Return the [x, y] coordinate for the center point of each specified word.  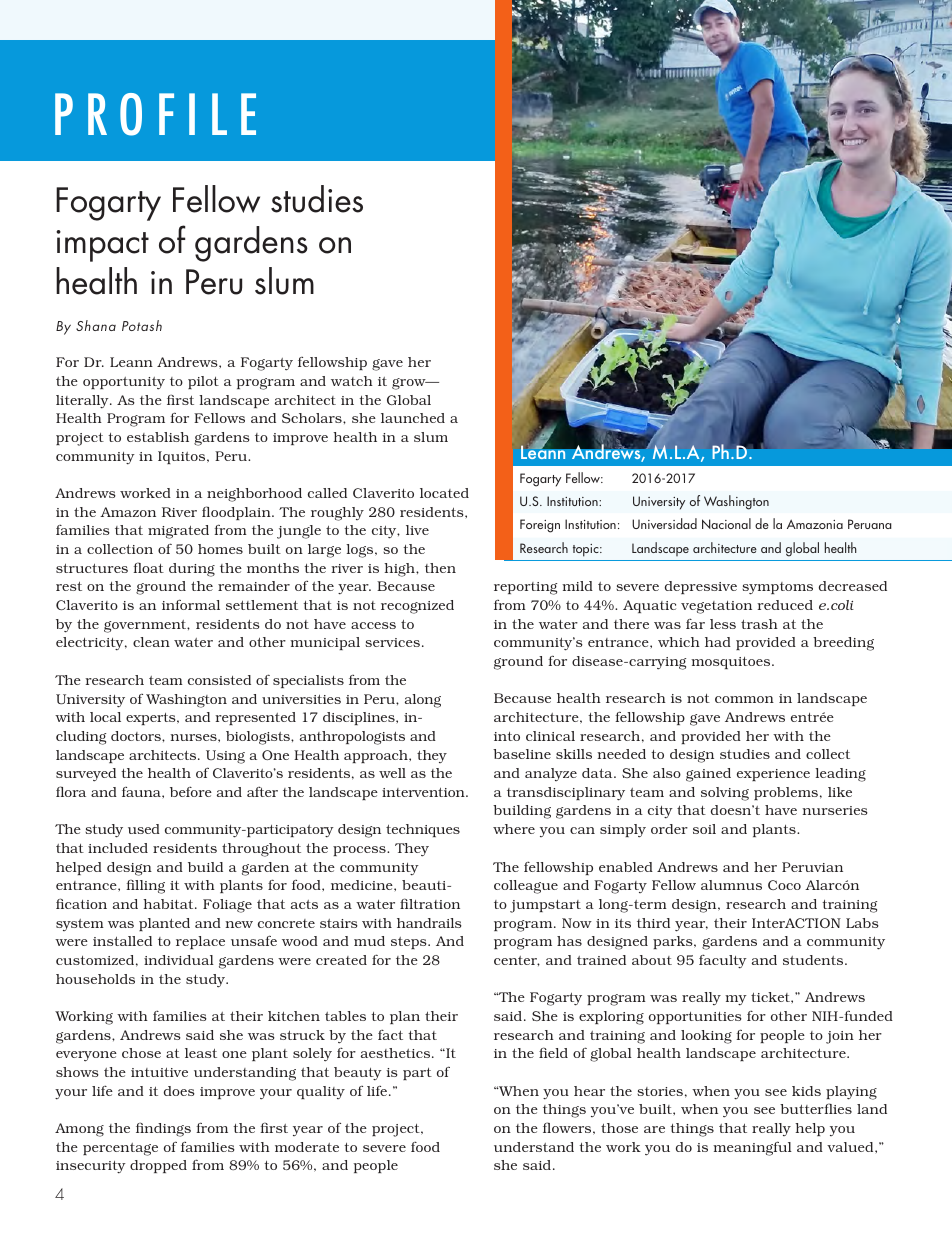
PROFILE [155, 114]
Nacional [726, 523]
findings [163, 1129]
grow [410, 384]
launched [413, 418]
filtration [430, 903]
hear [589, 1091]
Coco [784, 885]
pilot [203, 382]
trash [759, 624]
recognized [417, 607]
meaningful [752, 1148]
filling [145, 887]
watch [352, 381]
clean [151, 642]
